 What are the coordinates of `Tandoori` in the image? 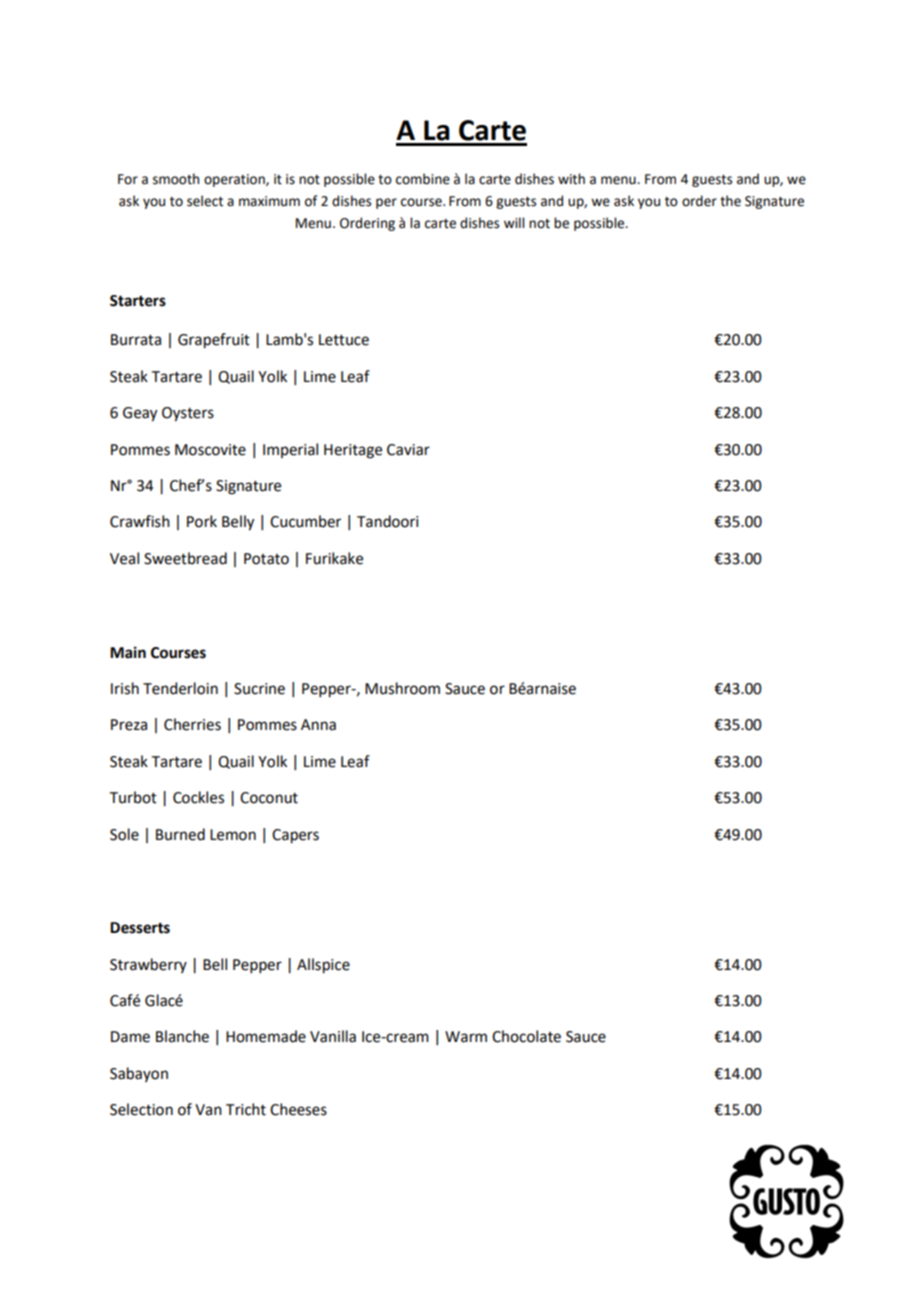 It's located at (387, 521).
